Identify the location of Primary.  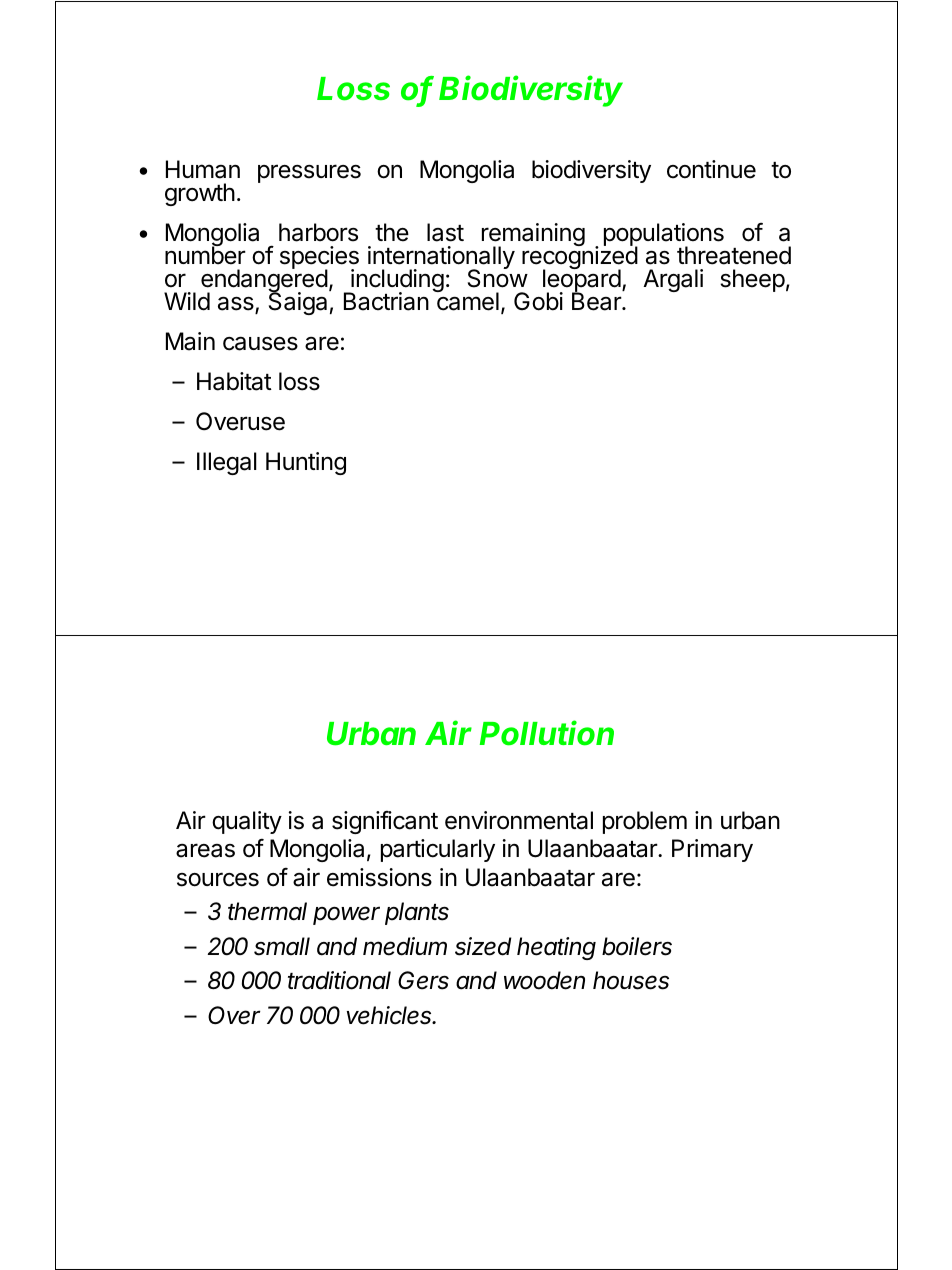
(712, 850).
